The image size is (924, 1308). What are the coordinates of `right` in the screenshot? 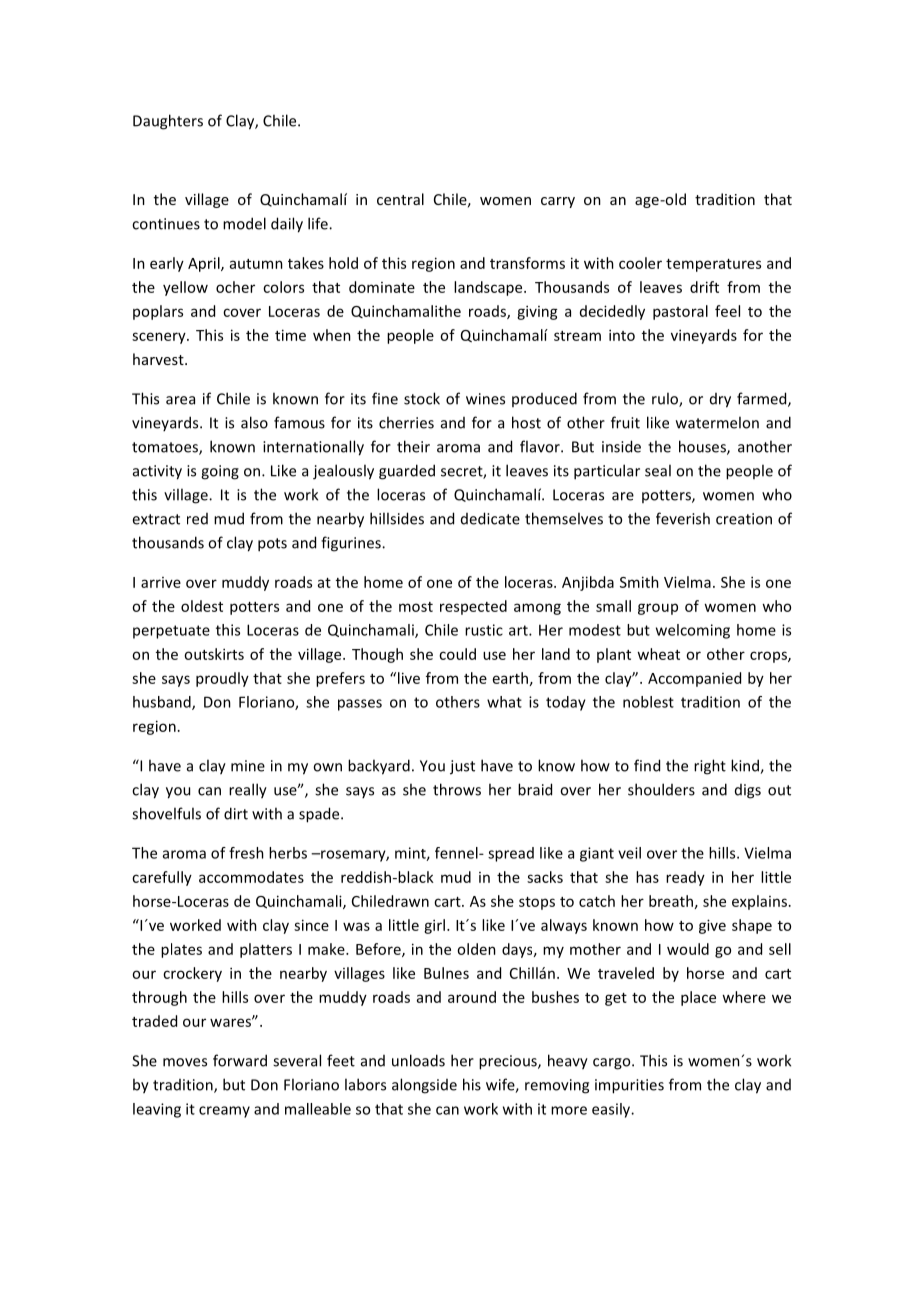 It's located at (710, 767).
